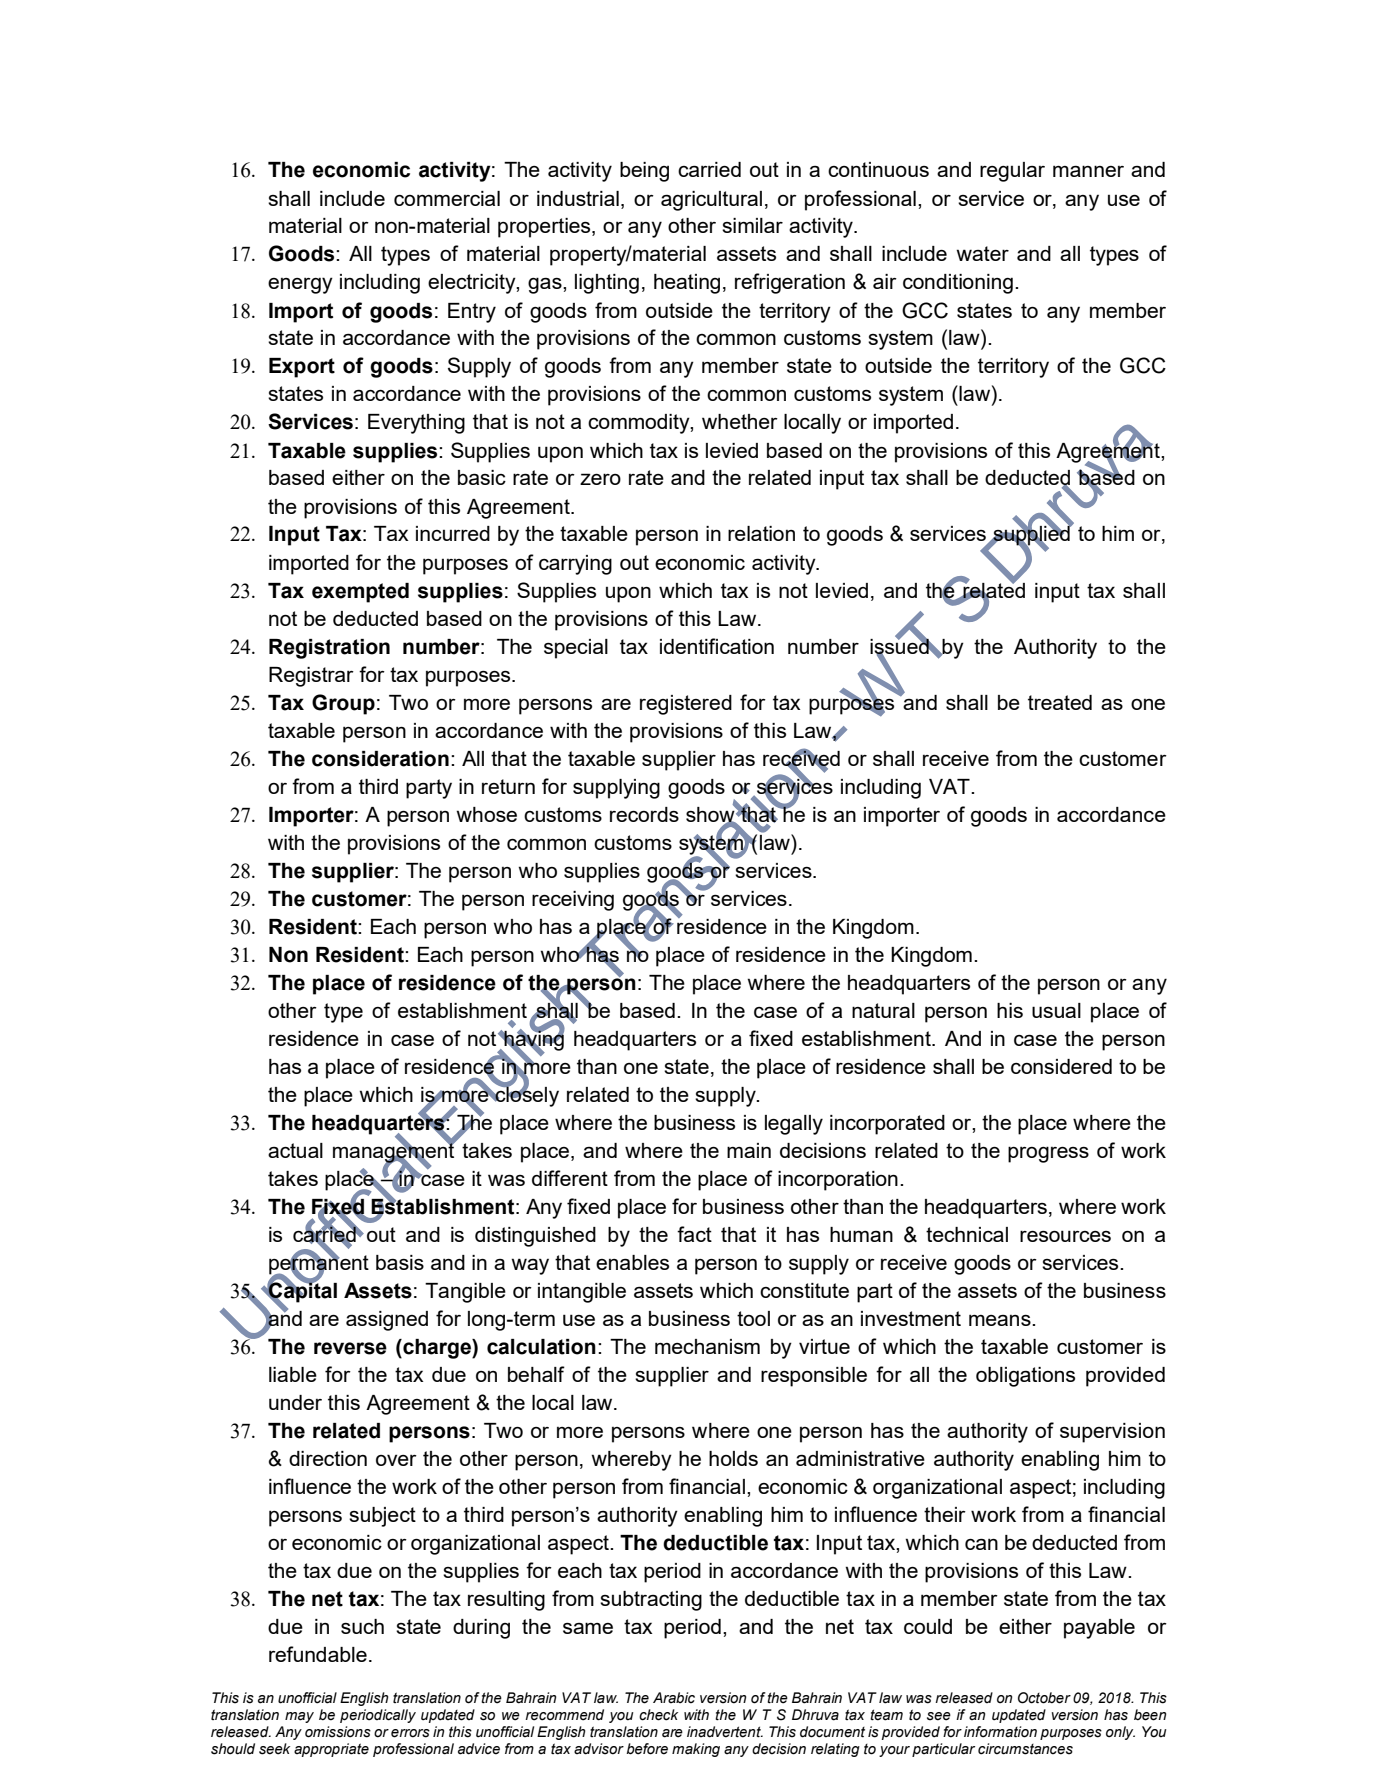 The image size is (1379, 1785). Describe the element at coordinates (338, 1732) in the screenshot. I see `omissions` at that location.
